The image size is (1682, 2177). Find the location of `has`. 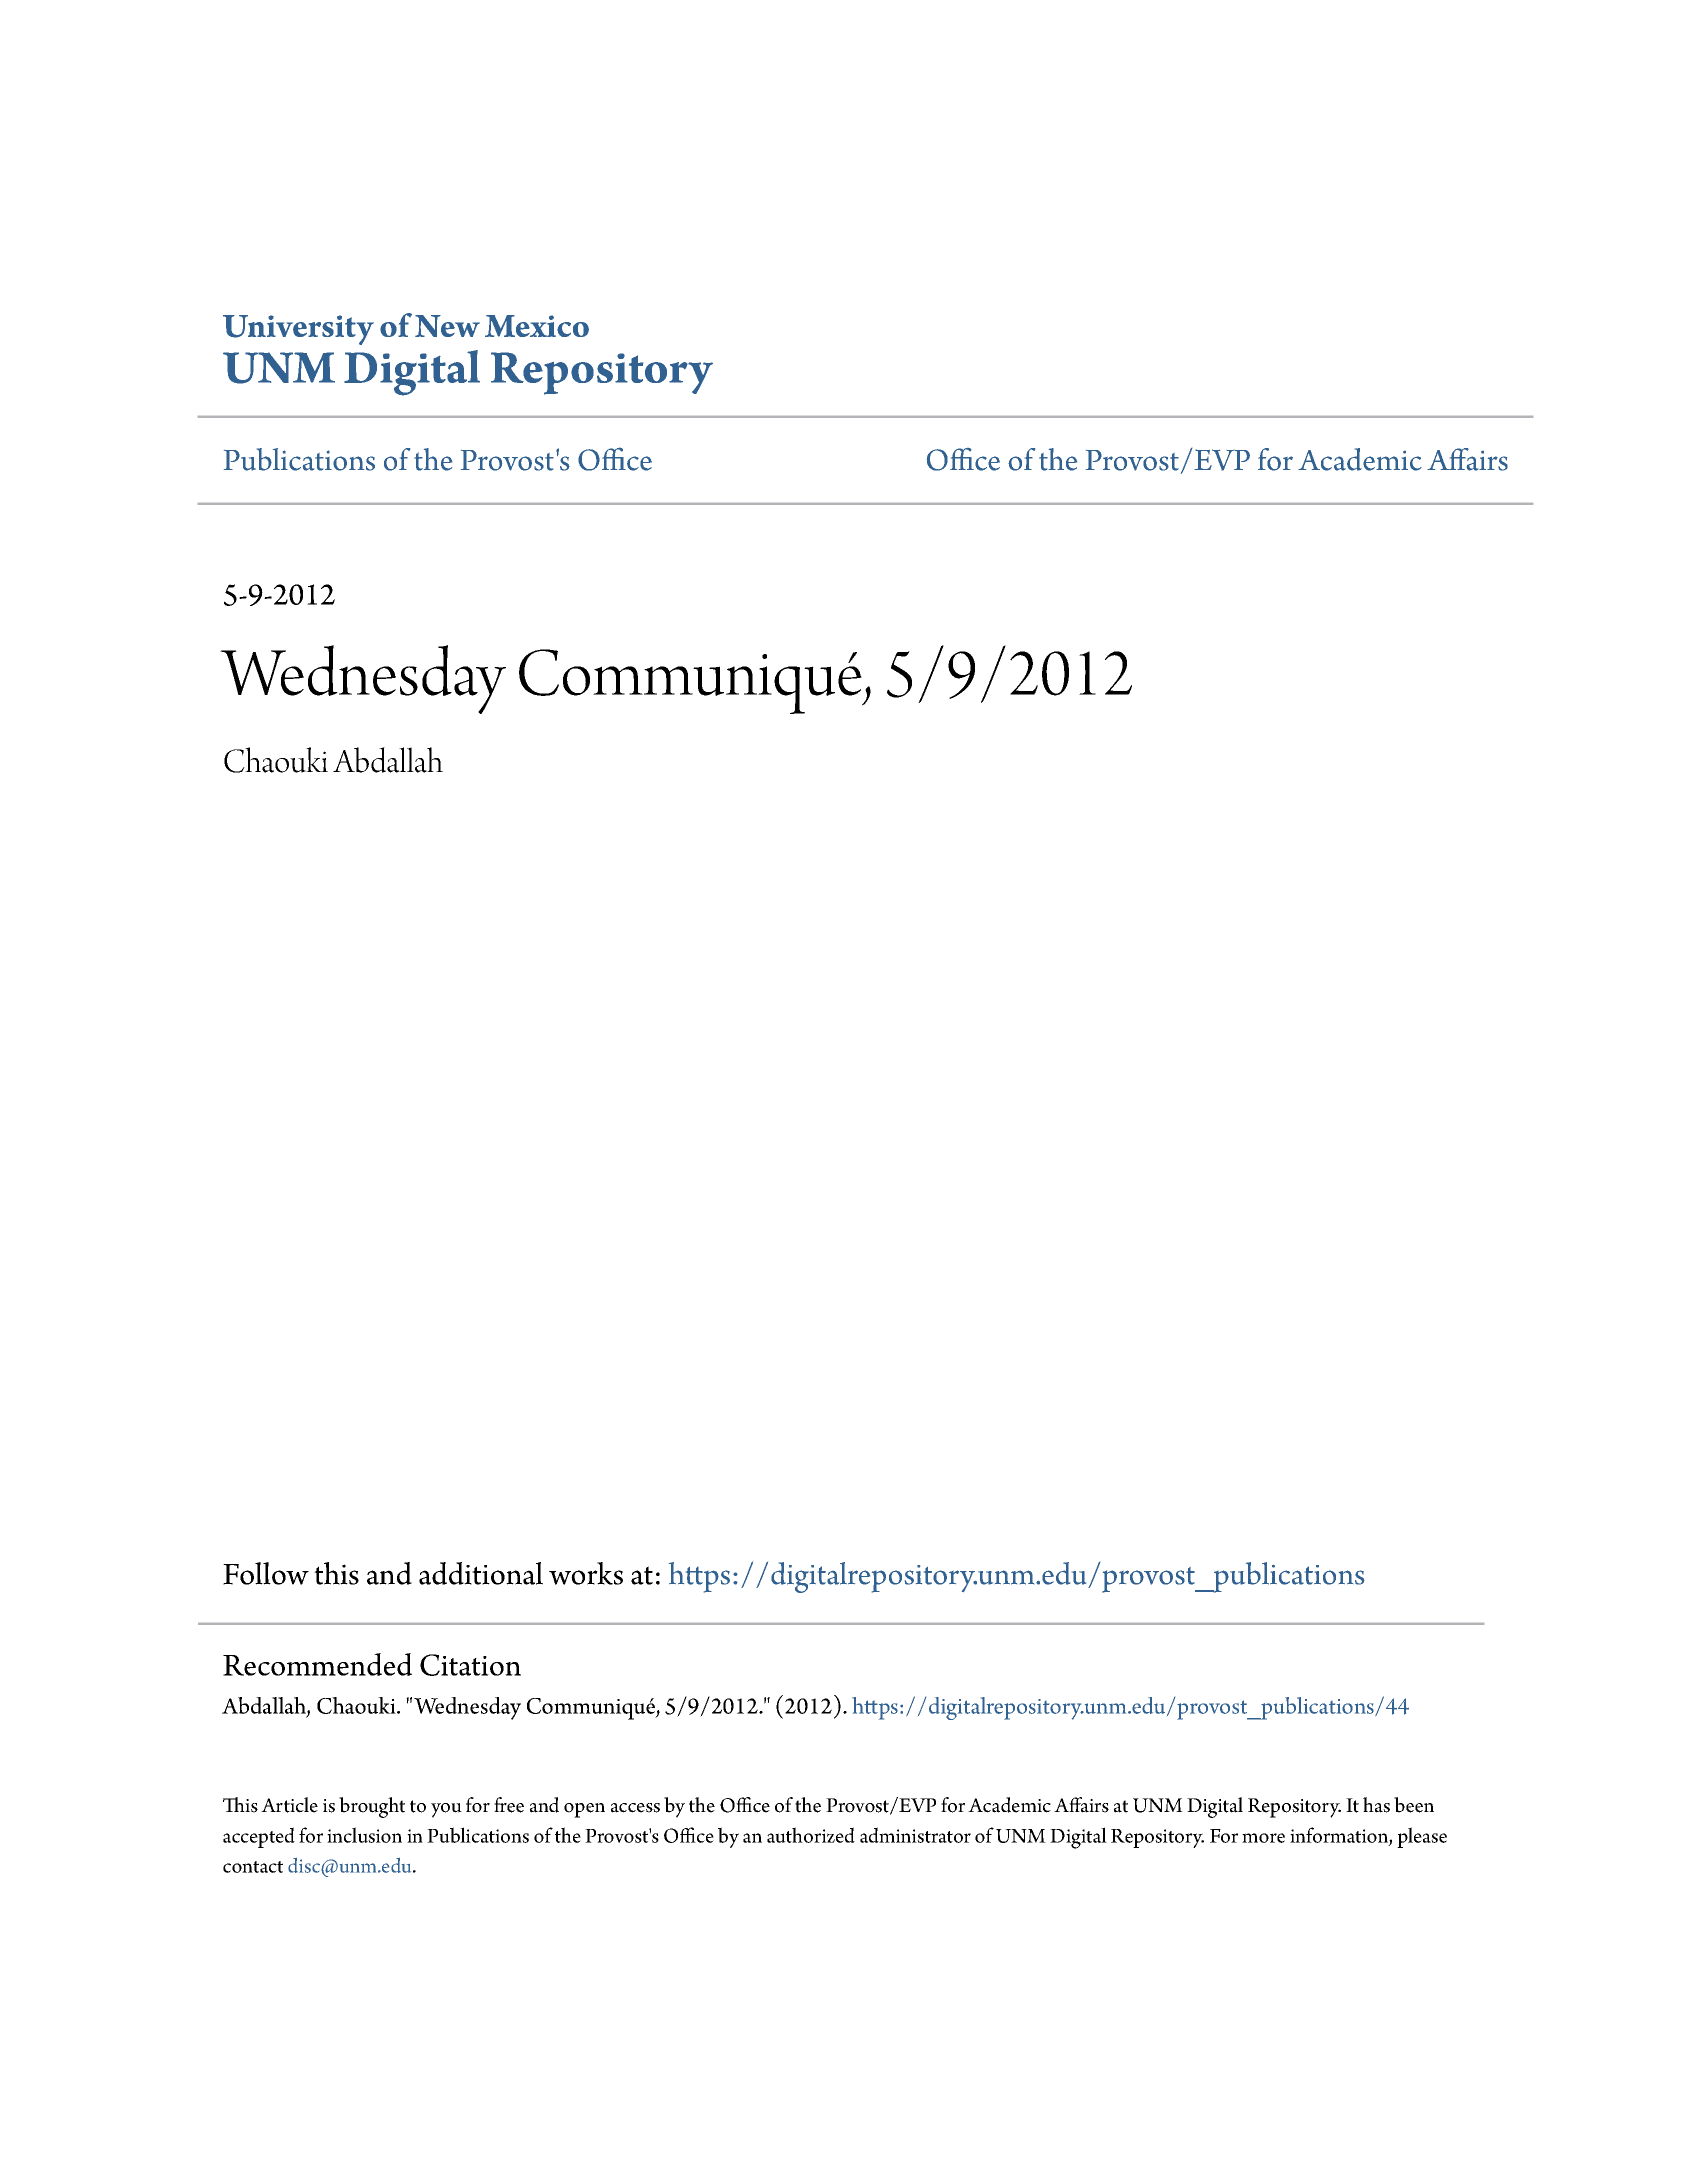

has is located at coordinates (1376, 1805).
